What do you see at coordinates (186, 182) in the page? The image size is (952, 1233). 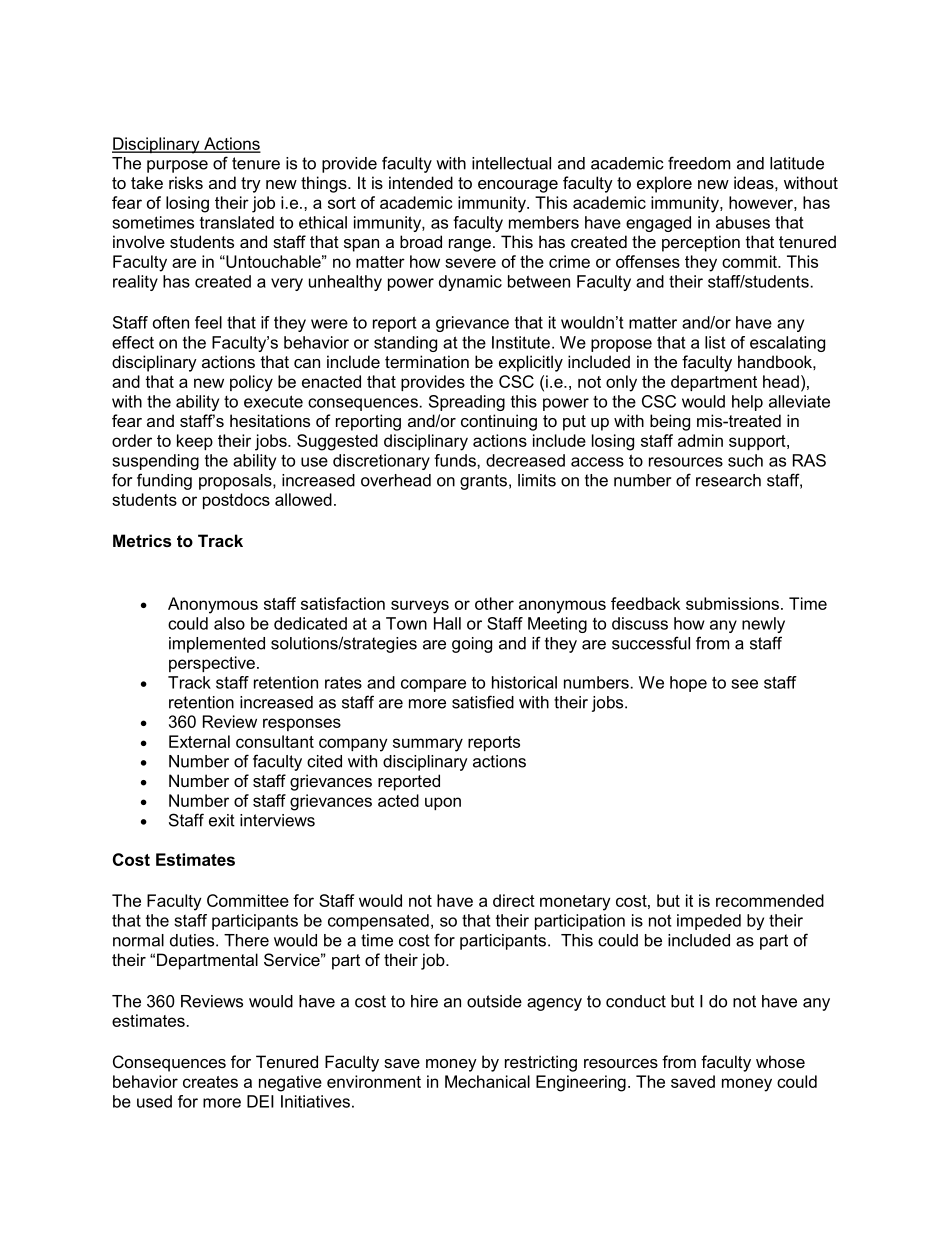 I see `risks` at bounding box center [186, 182].
